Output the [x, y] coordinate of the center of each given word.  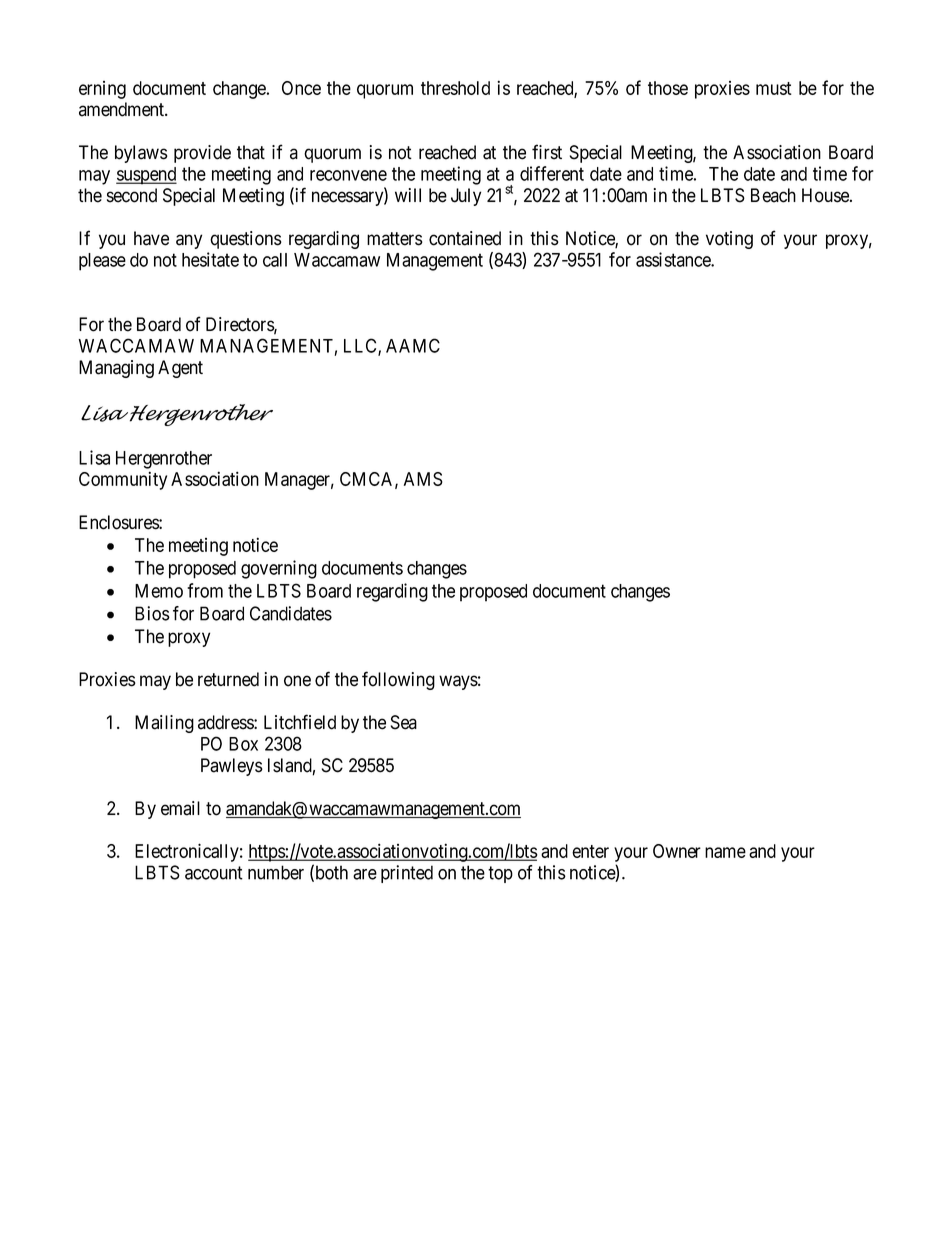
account [214, 873]
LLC [361, 346]
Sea [404, 722]
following [398, 680]
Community [123, 480]
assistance [674, 259]
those [668, 88]
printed [407, 874]
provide [202, 154]
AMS [423, 479]
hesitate [210, 259]
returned [228, 679]
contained [465, 238]
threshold [455, 88]
